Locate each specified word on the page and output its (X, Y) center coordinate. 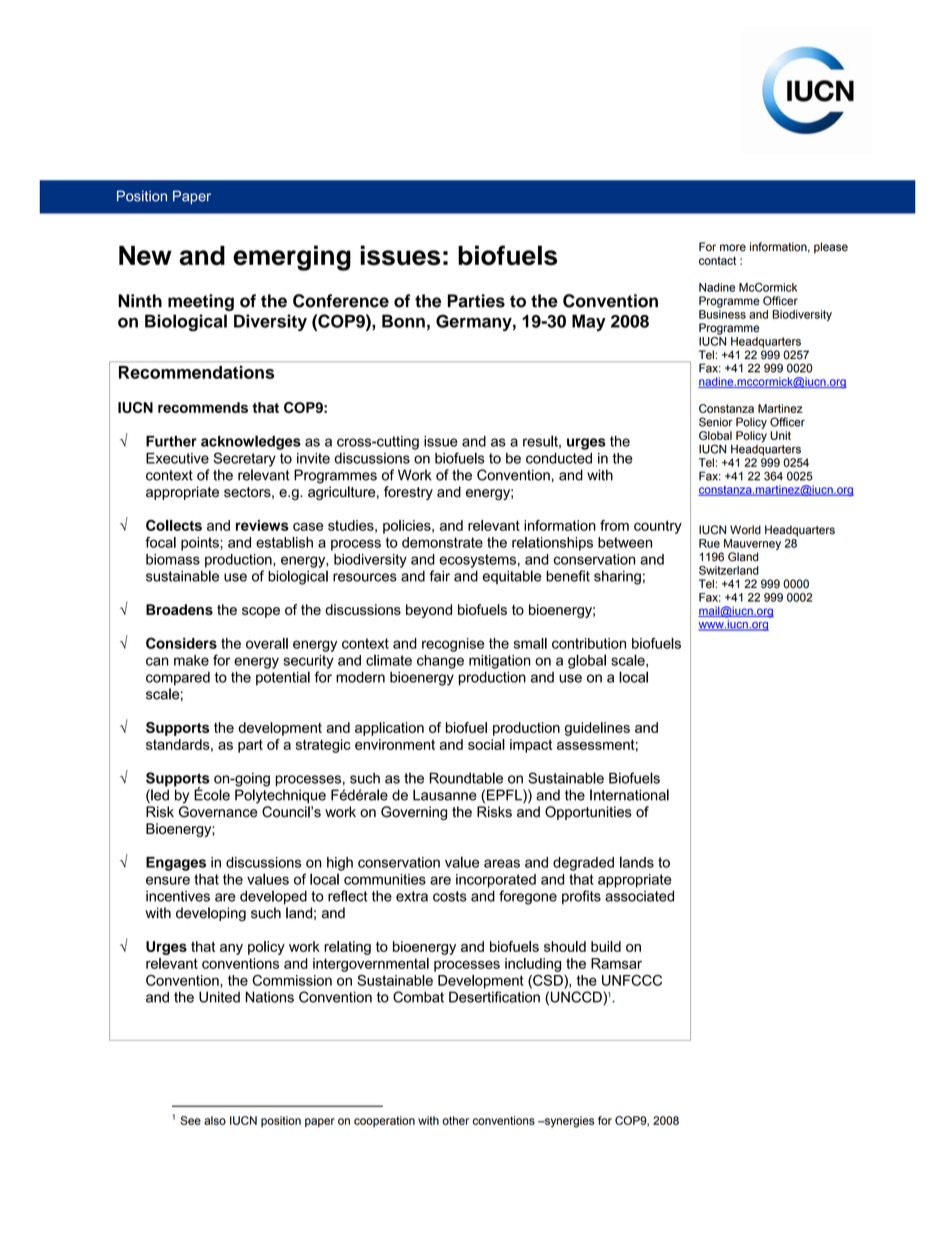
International (629, 795)
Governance (218, 812)
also (215, 1120)
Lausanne (445, 795)
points (201, 544)
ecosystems (477, 561)
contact (717, 260)
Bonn (403, 321)
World (745, 530)
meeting (201, 302)
